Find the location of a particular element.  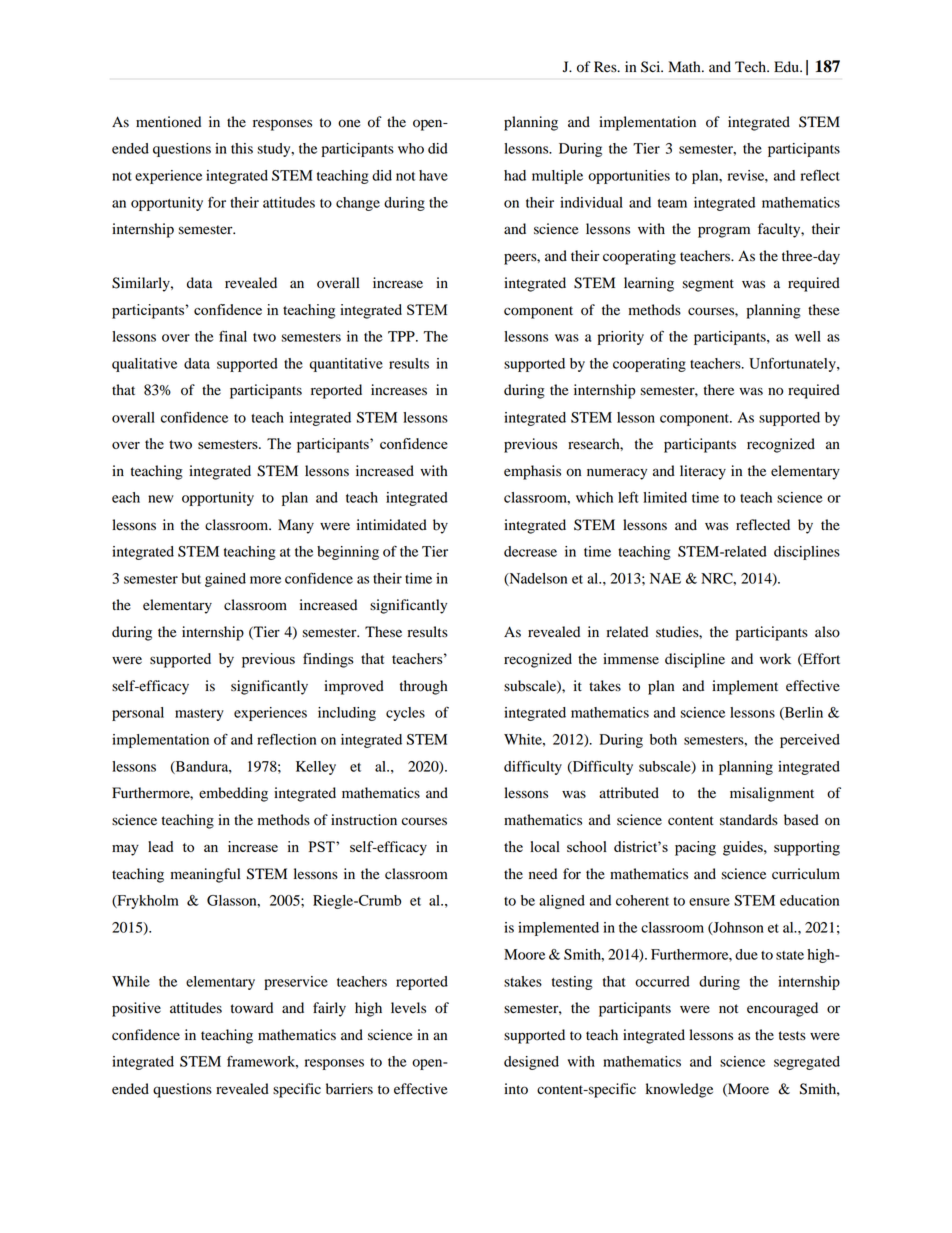

through is located at coordinates (423, 687).
